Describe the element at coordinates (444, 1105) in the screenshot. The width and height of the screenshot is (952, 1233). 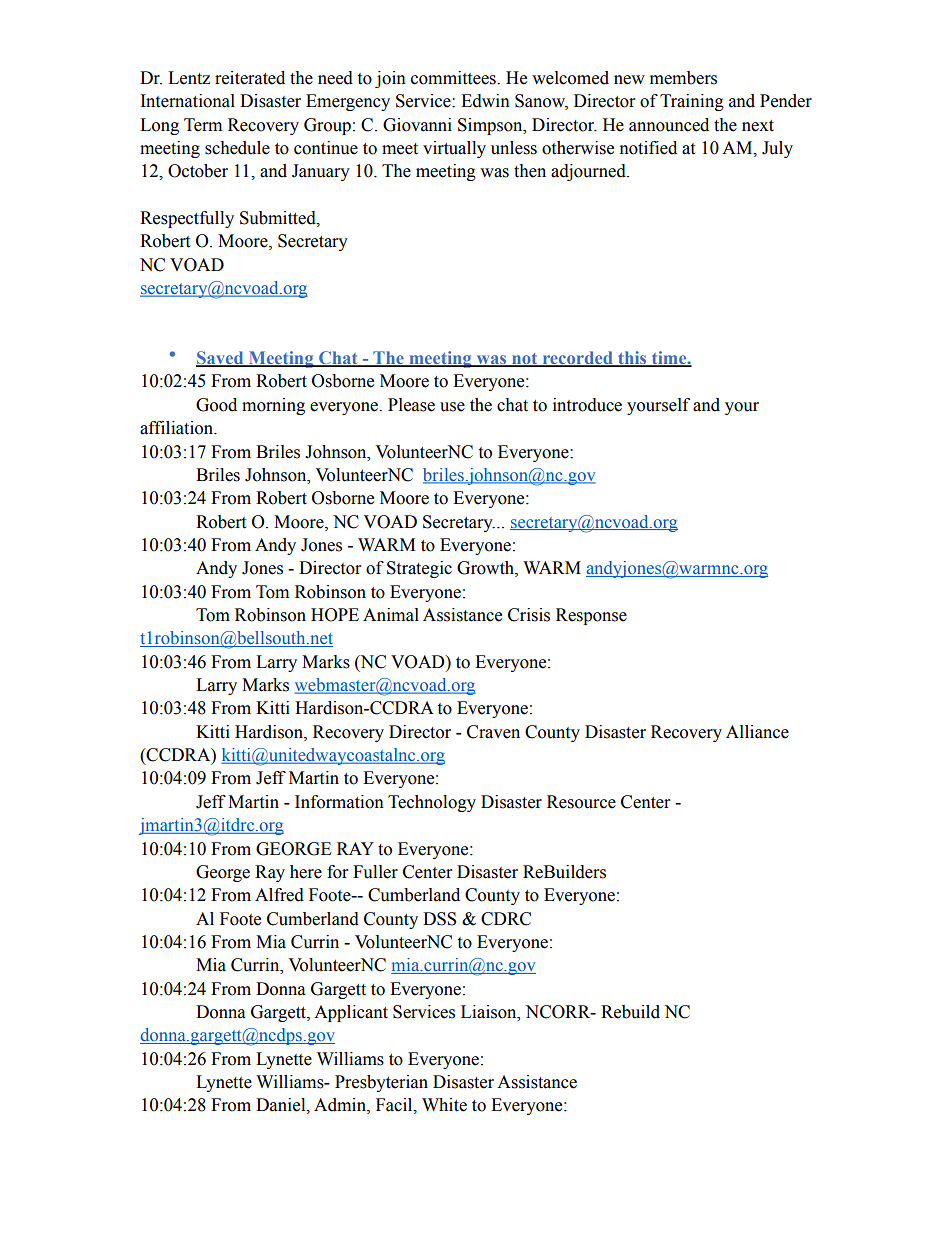
I see `White` at that location.
